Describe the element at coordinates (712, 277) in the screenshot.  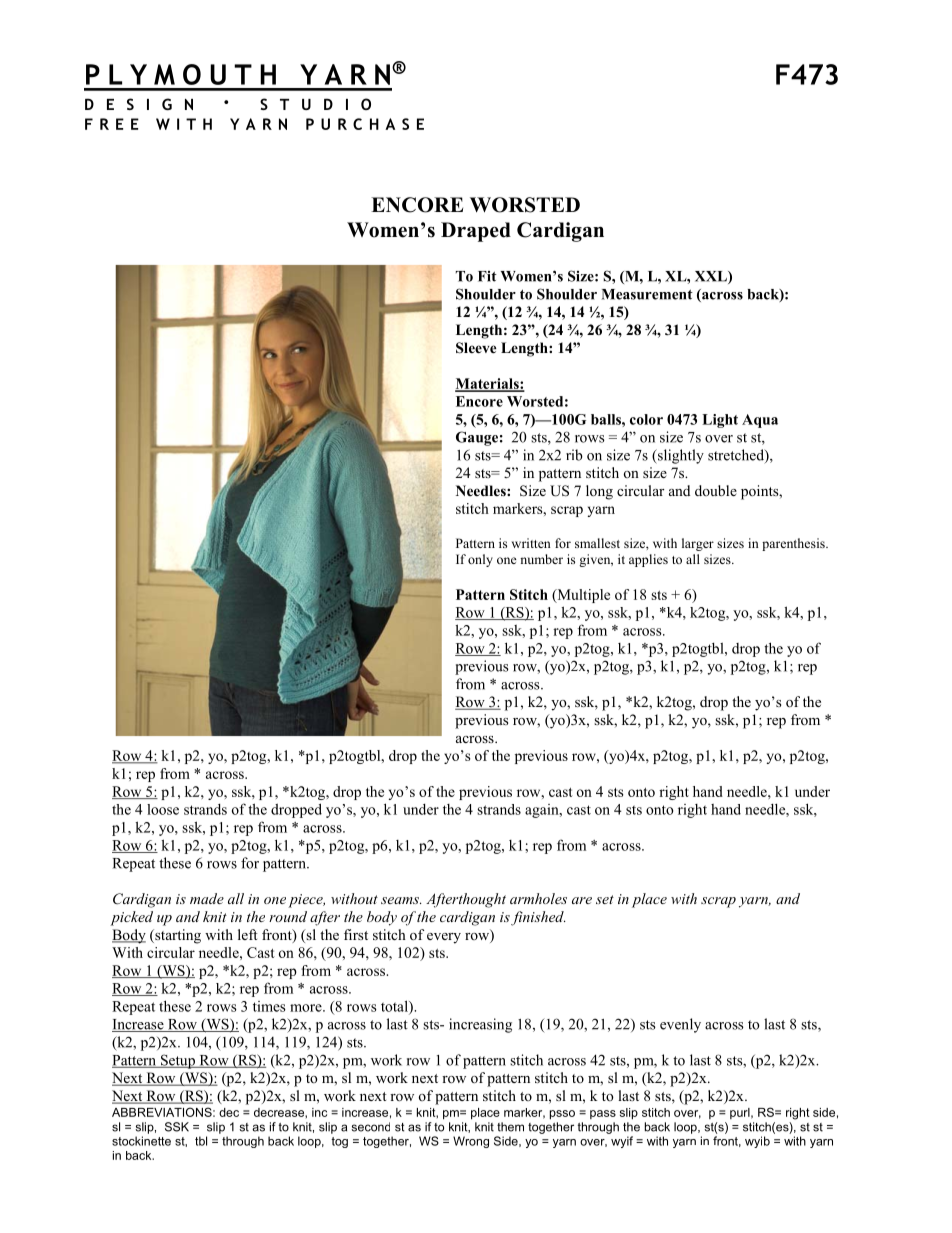
I see `XXL` at that location.
